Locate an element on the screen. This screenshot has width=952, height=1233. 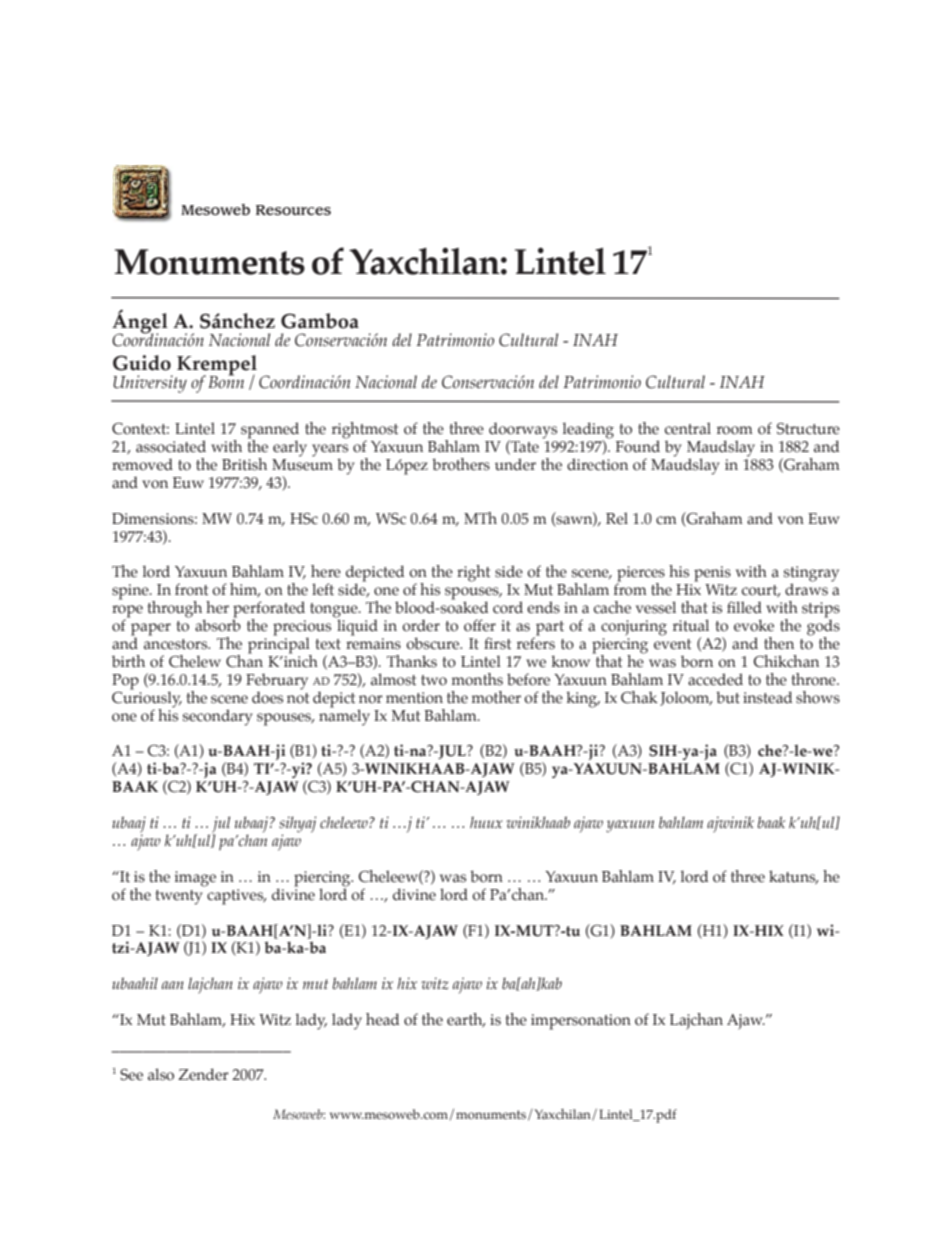
also is located at coordinates (161, 1074).
